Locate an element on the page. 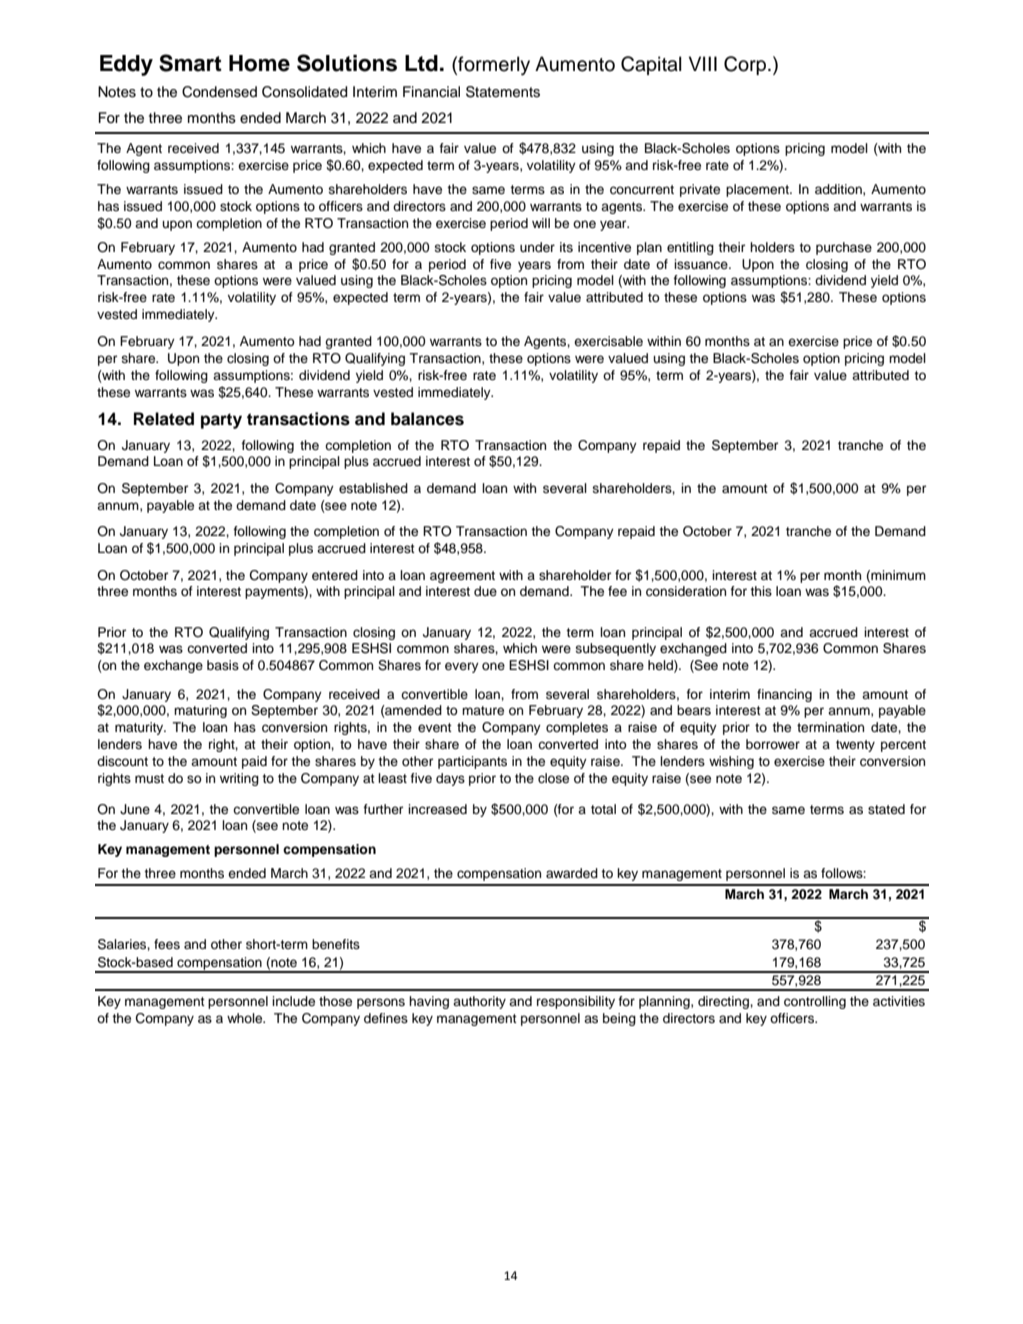 Image resolution: width=1023 pixels, height=1324 pixels. participants is located at coordinates (472, 762).
